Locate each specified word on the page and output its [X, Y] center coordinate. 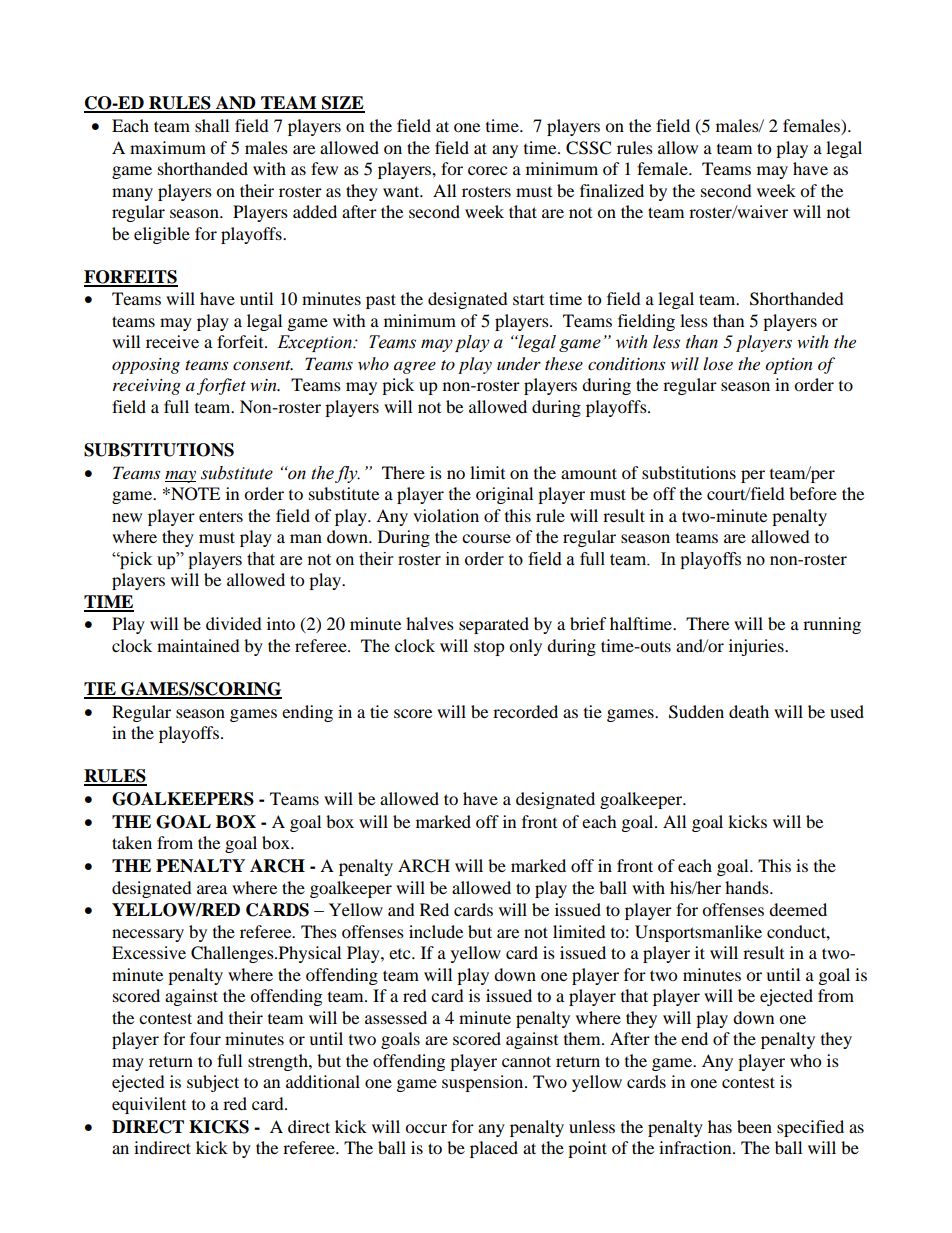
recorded [525, 711]
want [402, 191]
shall [212, 125]
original [504, 495]
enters [221, 517]
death [749, 711]
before [813, 493]
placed [494, 1149]
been [754, 1126]
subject [213, 1083]
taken [132, 842]
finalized [612, 190]
